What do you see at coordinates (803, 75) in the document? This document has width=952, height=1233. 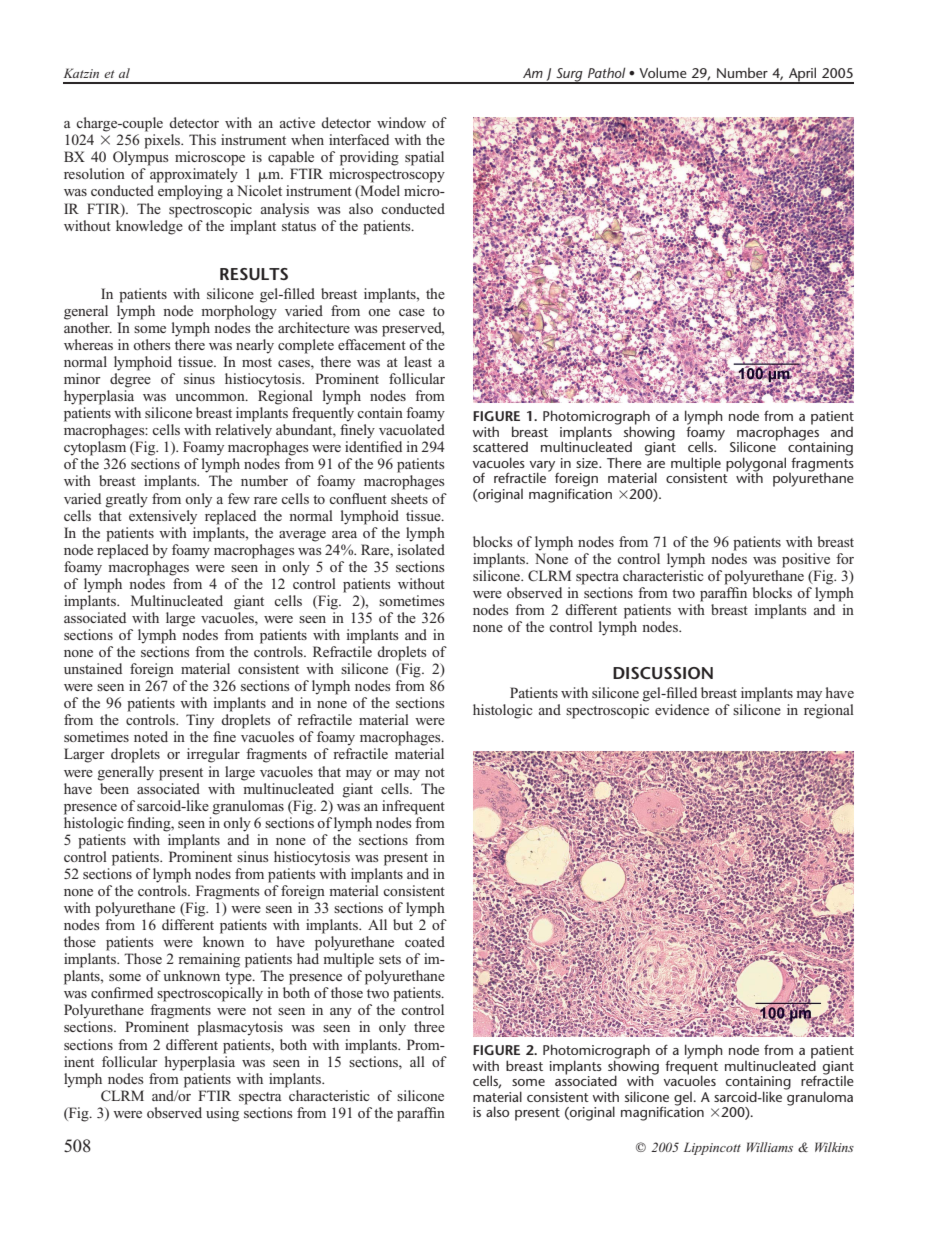 I see `April` at bounding box center [803, 75].
